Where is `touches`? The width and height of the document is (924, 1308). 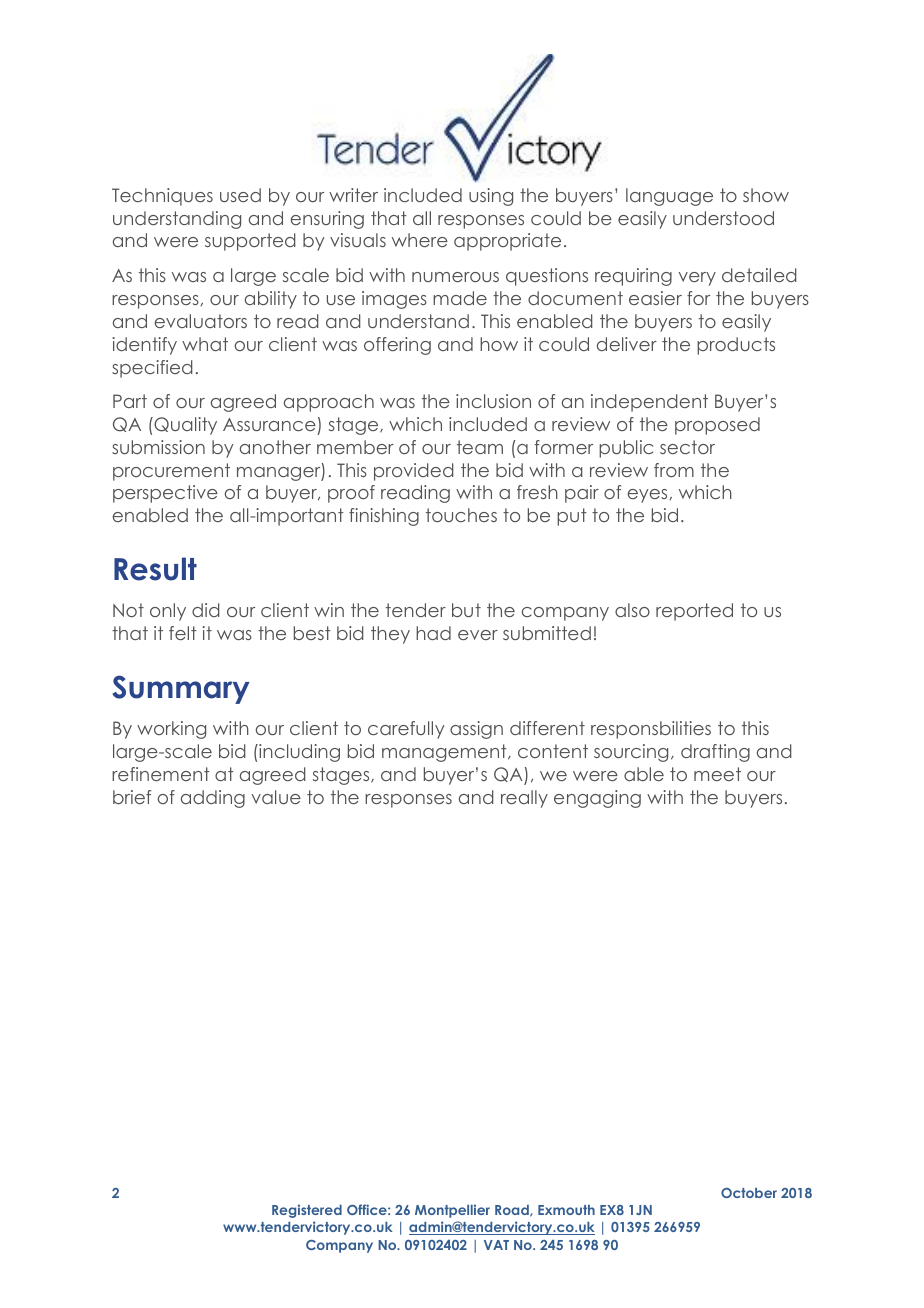 touches is located at coordinates (461, 515).
